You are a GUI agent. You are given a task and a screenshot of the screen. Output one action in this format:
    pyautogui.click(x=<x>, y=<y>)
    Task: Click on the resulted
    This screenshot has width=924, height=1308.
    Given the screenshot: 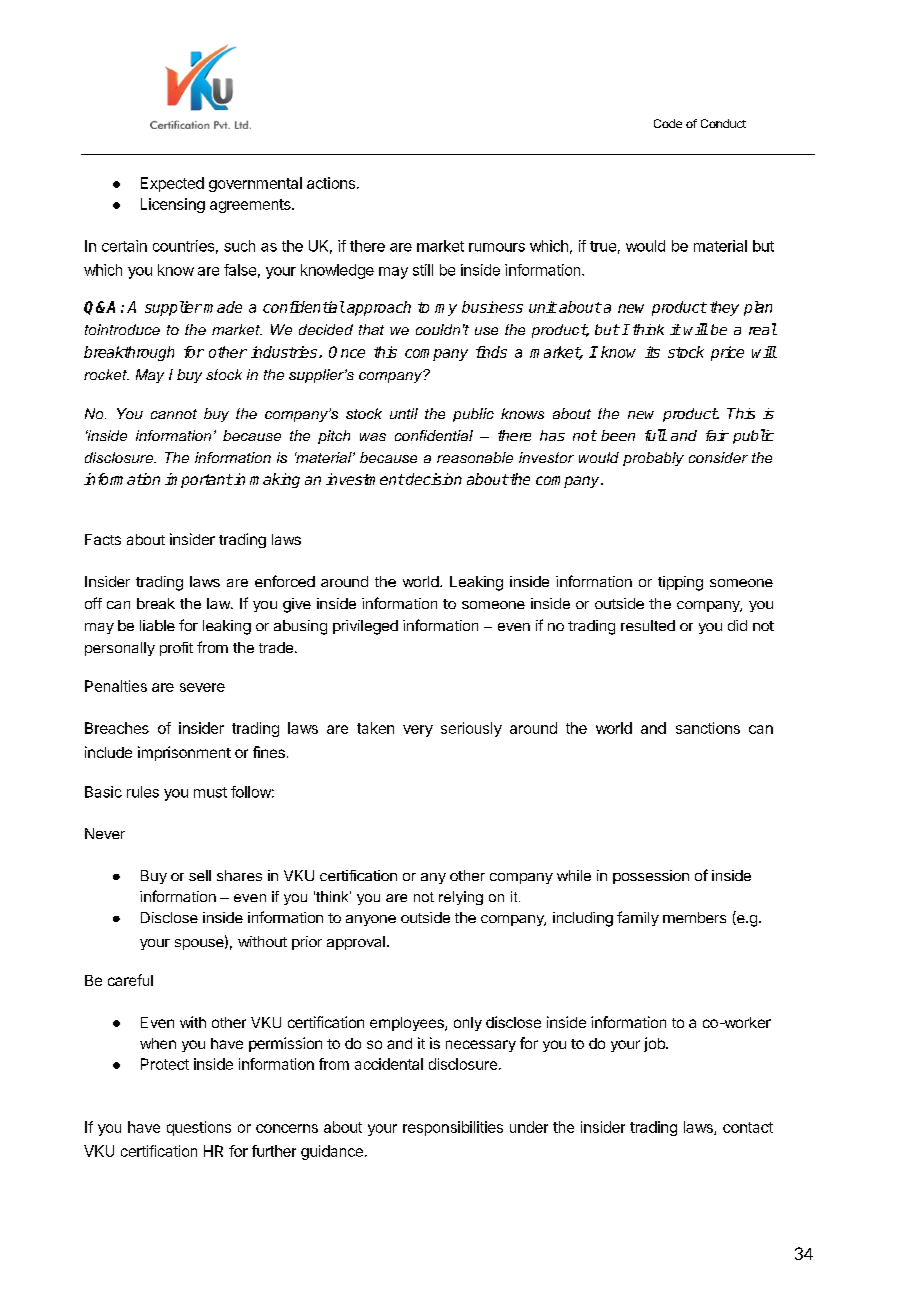 What is the action you would take?
    pyautogui.click(x=648, y=625)
